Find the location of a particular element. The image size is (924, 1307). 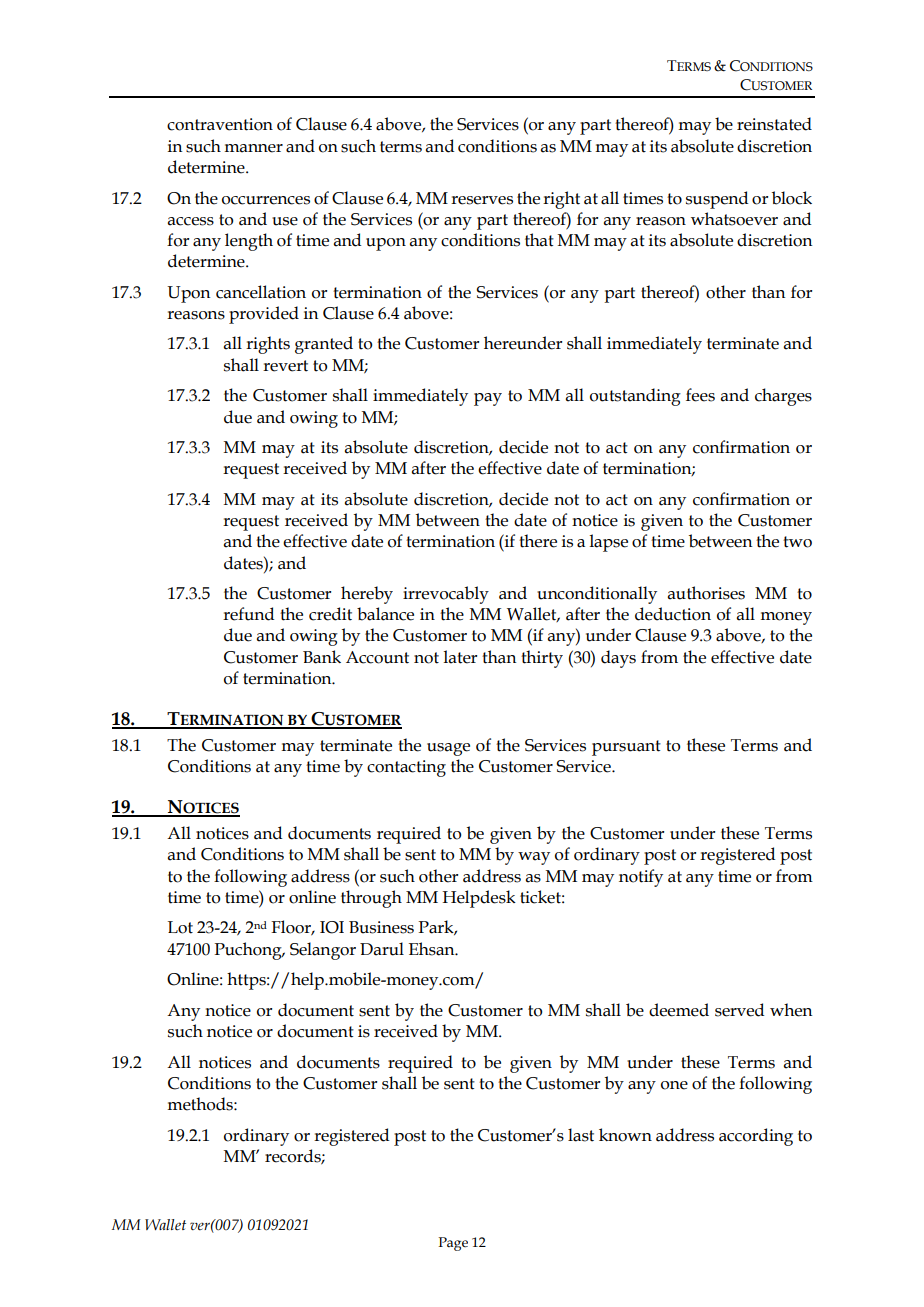

reserves is located at coordinates (482, 200).
